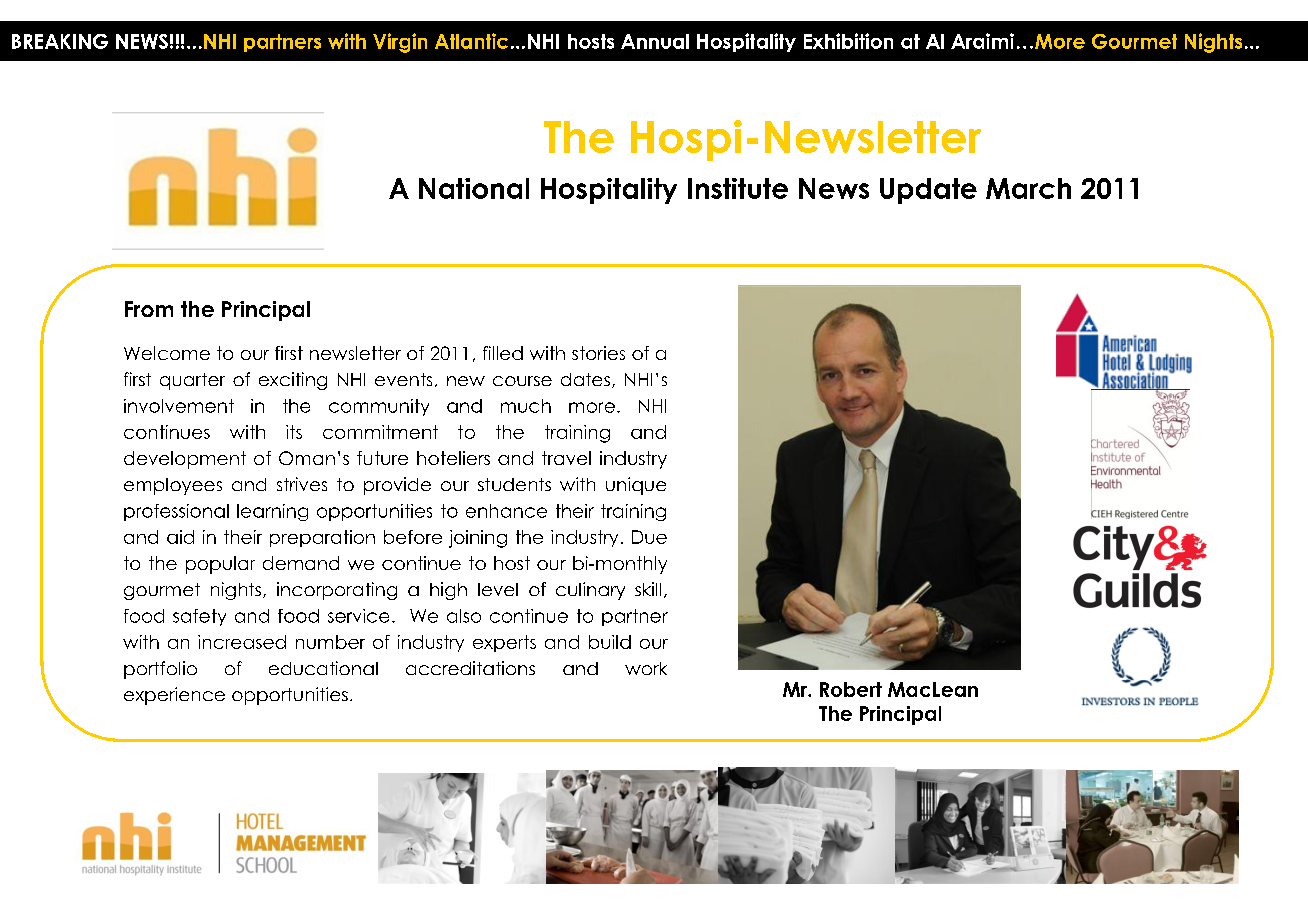 This screenshot has width=1308, height=924. Describe the element at coordinates (176, 512) in the screenshot. I see `professional` at that location.
